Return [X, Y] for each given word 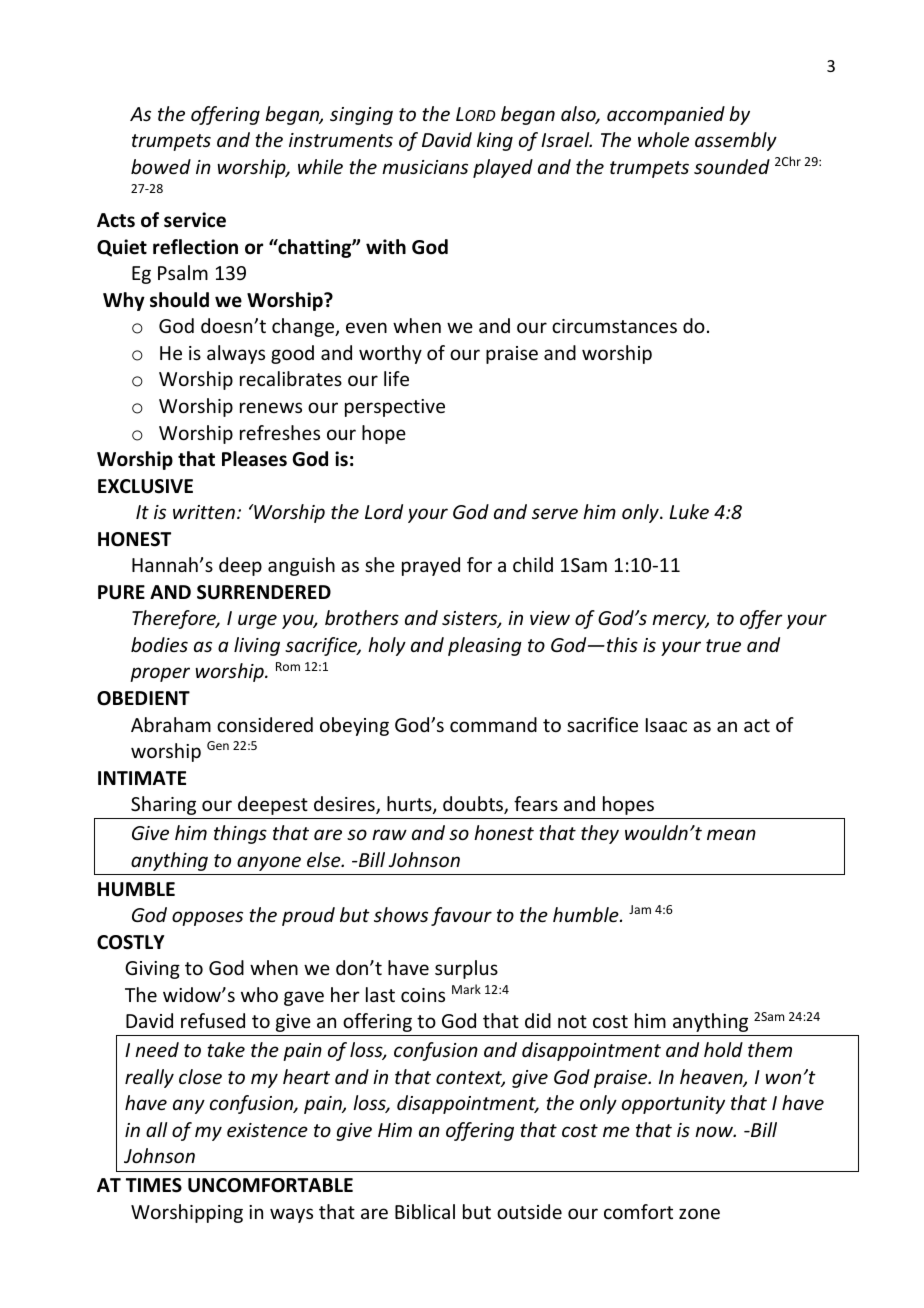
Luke [689, 511]
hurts [410, 805]
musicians [425, 167]
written [204, 512]
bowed [161, 166]
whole [663, 139]
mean [731, 834]
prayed [431, 566]
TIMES [154, 1185]
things [240, 834]
